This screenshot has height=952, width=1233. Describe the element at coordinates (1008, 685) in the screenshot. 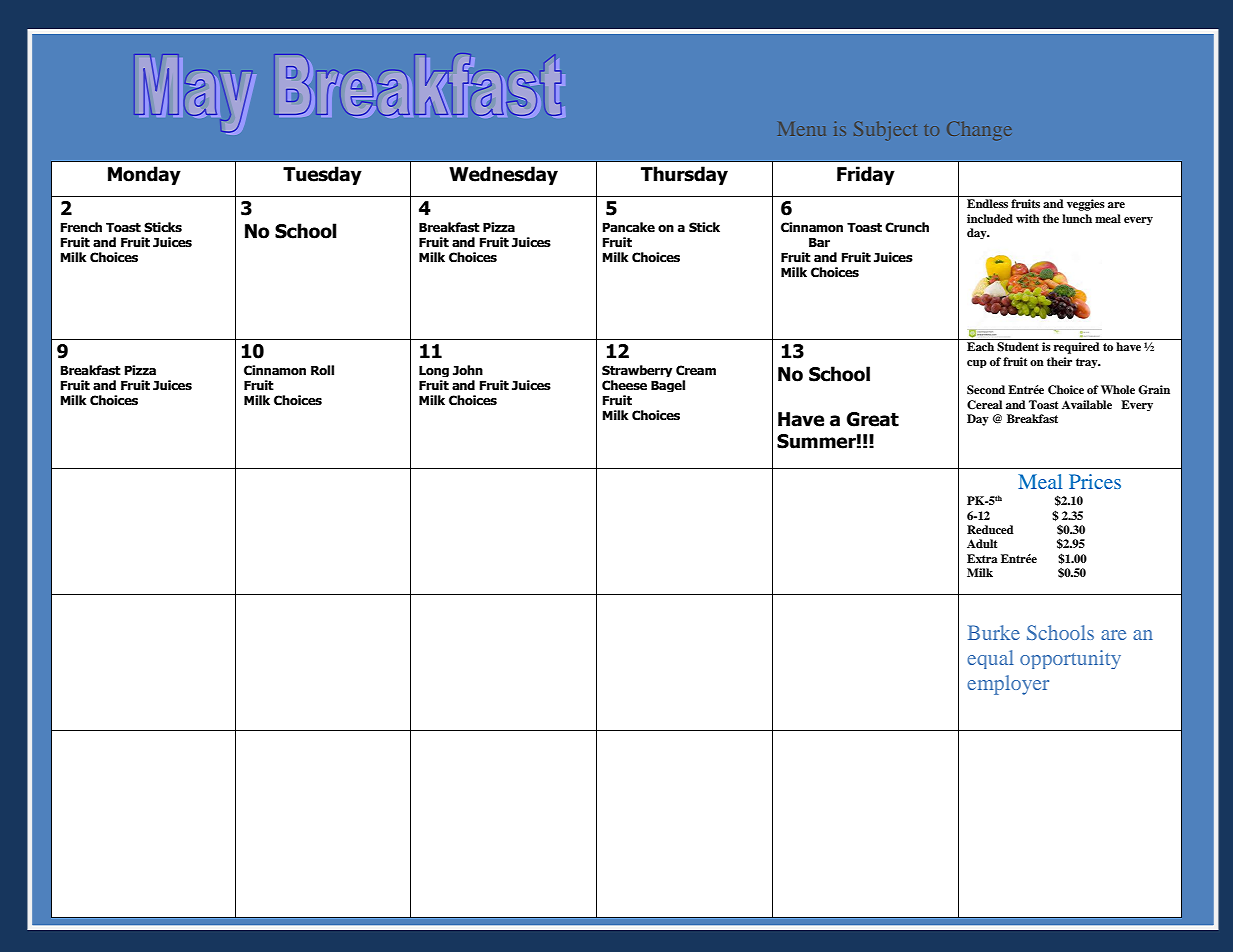

I see `employer` at that location.
